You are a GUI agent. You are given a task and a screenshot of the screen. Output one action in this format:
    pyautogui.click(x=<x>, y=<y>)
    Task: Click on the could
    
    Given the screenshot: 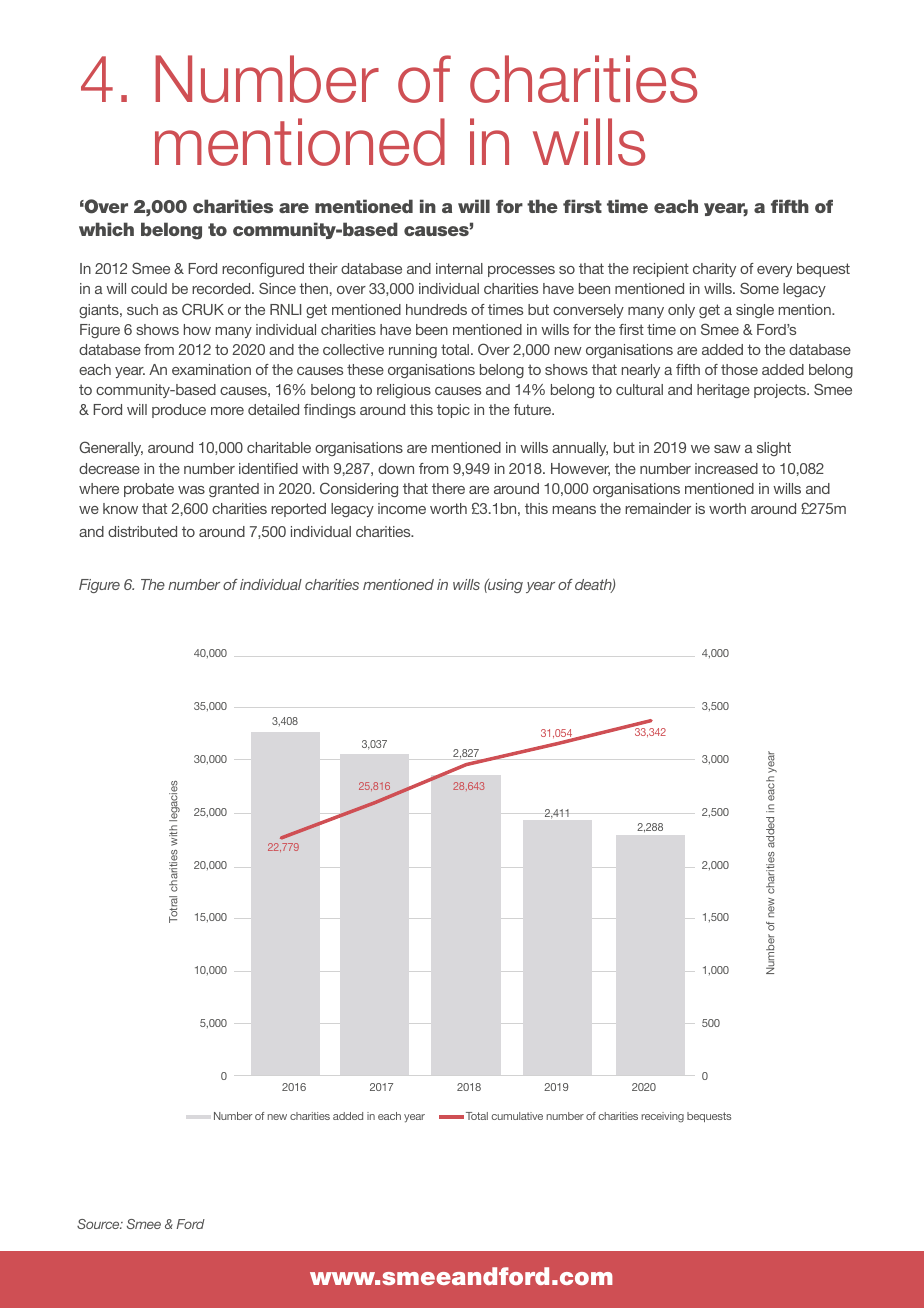 What is the action you would take?
    pyautogui.click(x=149, y=288)
